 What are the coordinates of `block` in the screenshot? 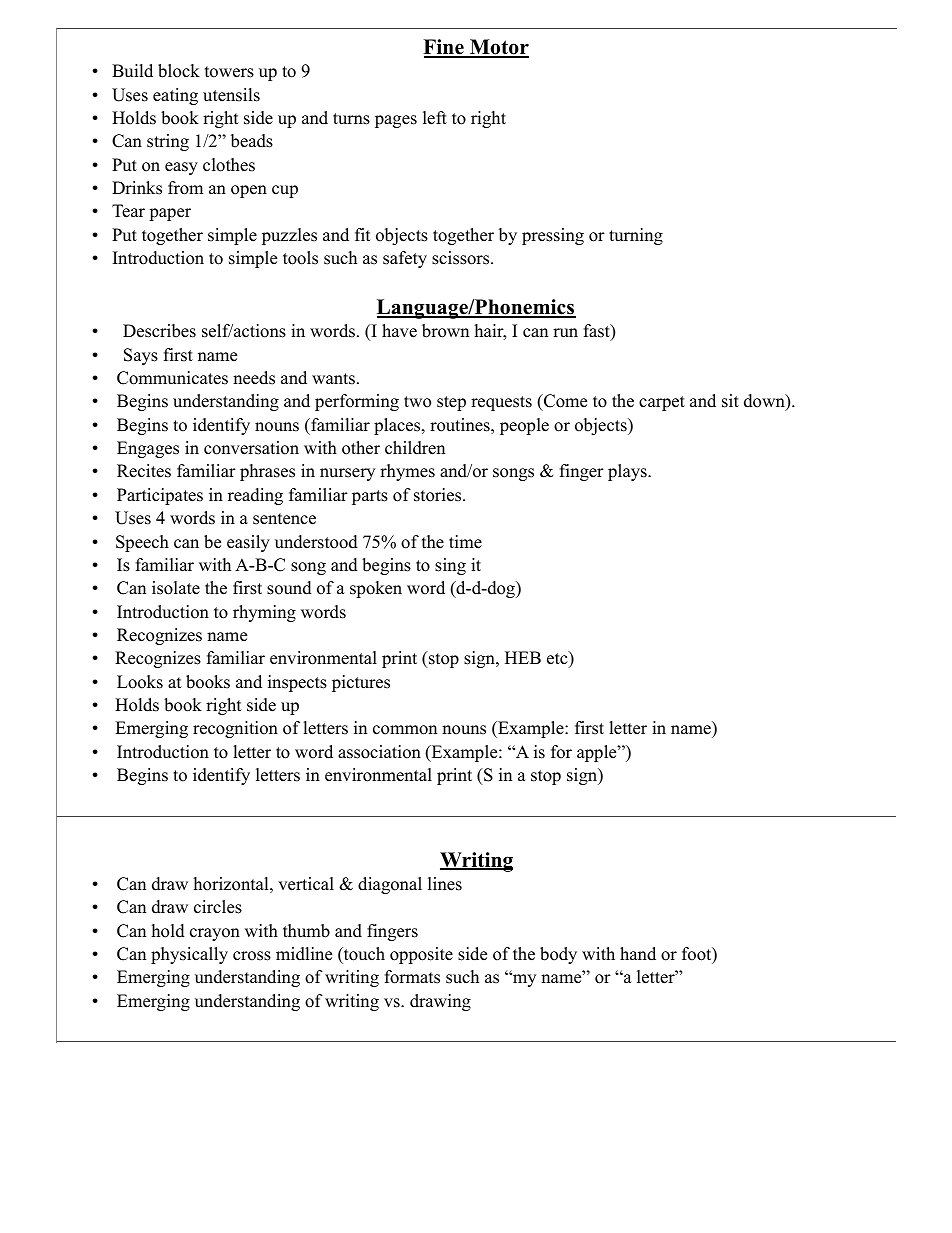 It's located at (179, 71).
